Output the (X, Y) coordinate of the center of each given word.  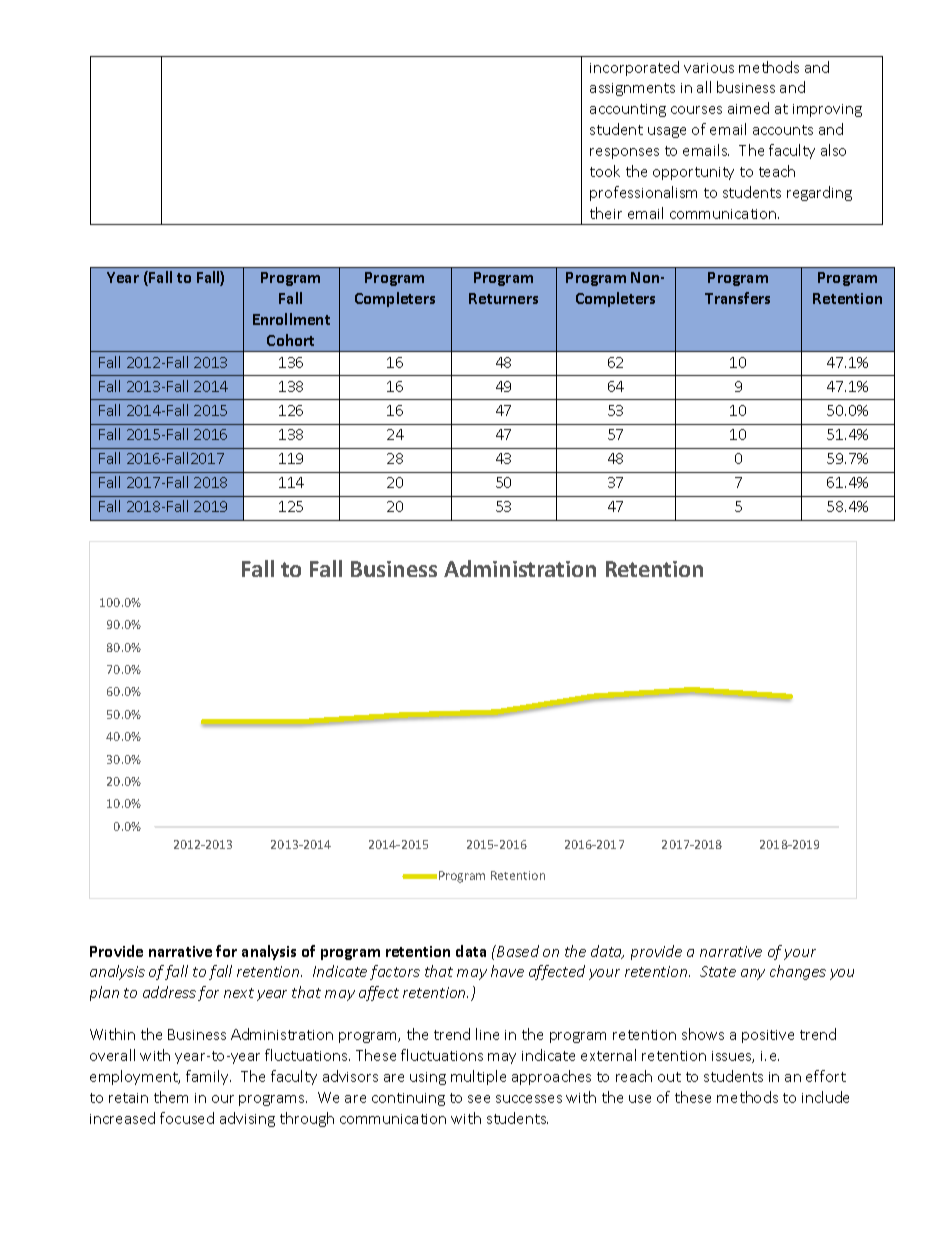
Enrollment (291, 319)
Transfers (737, 298)
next (239, 993)
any (753, 974)
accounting (628, 110)
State (718, 971)
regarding (819, 193)
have (507, 971)
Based (517, 951)
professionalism (643, 193)
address (169, 992)
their (606, 213)
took (605, 171)
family (208, 1077)
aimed (748, 108)
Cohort (290, 340)
